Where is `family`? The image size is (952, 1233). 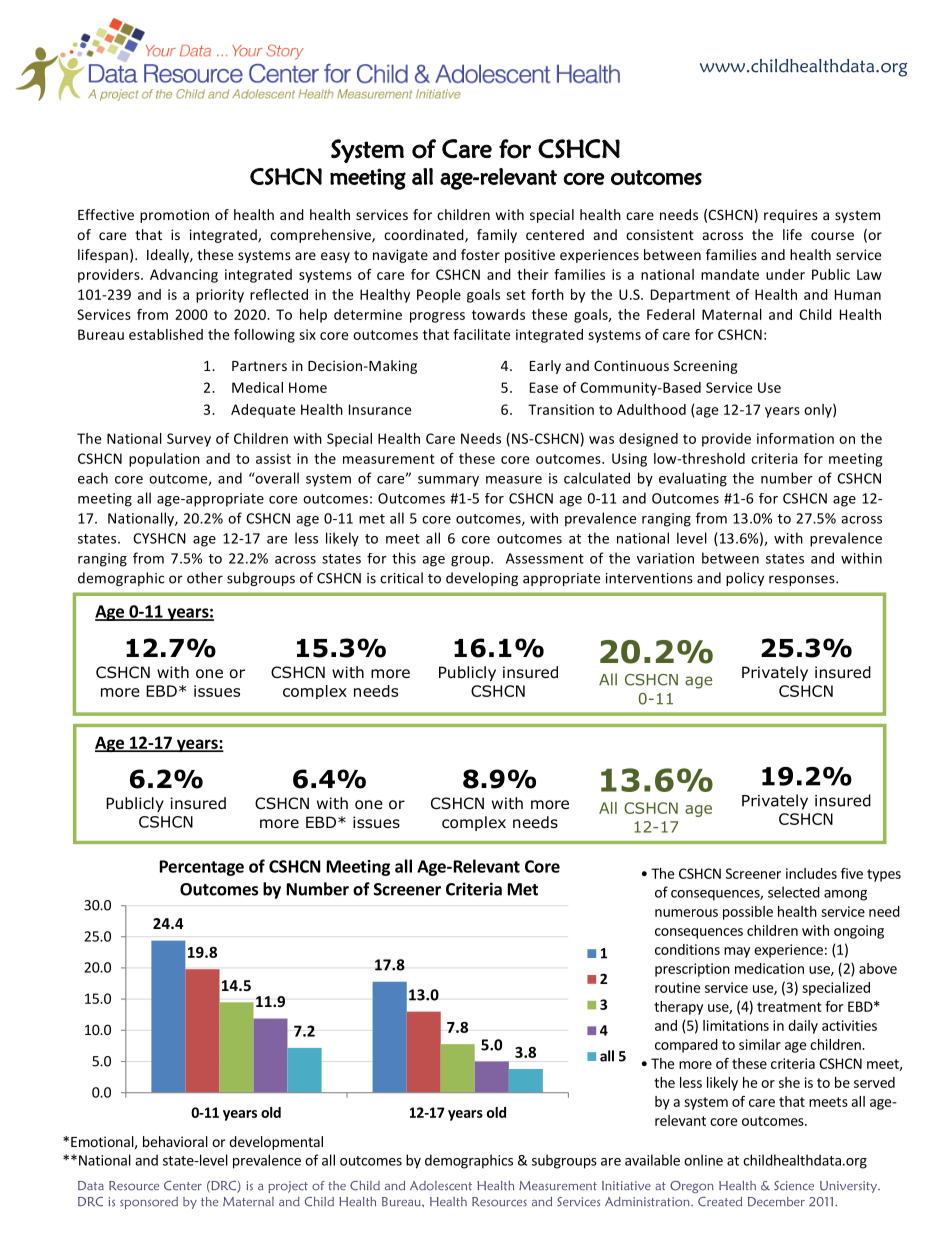
family is located at coordinates (497, 236).
